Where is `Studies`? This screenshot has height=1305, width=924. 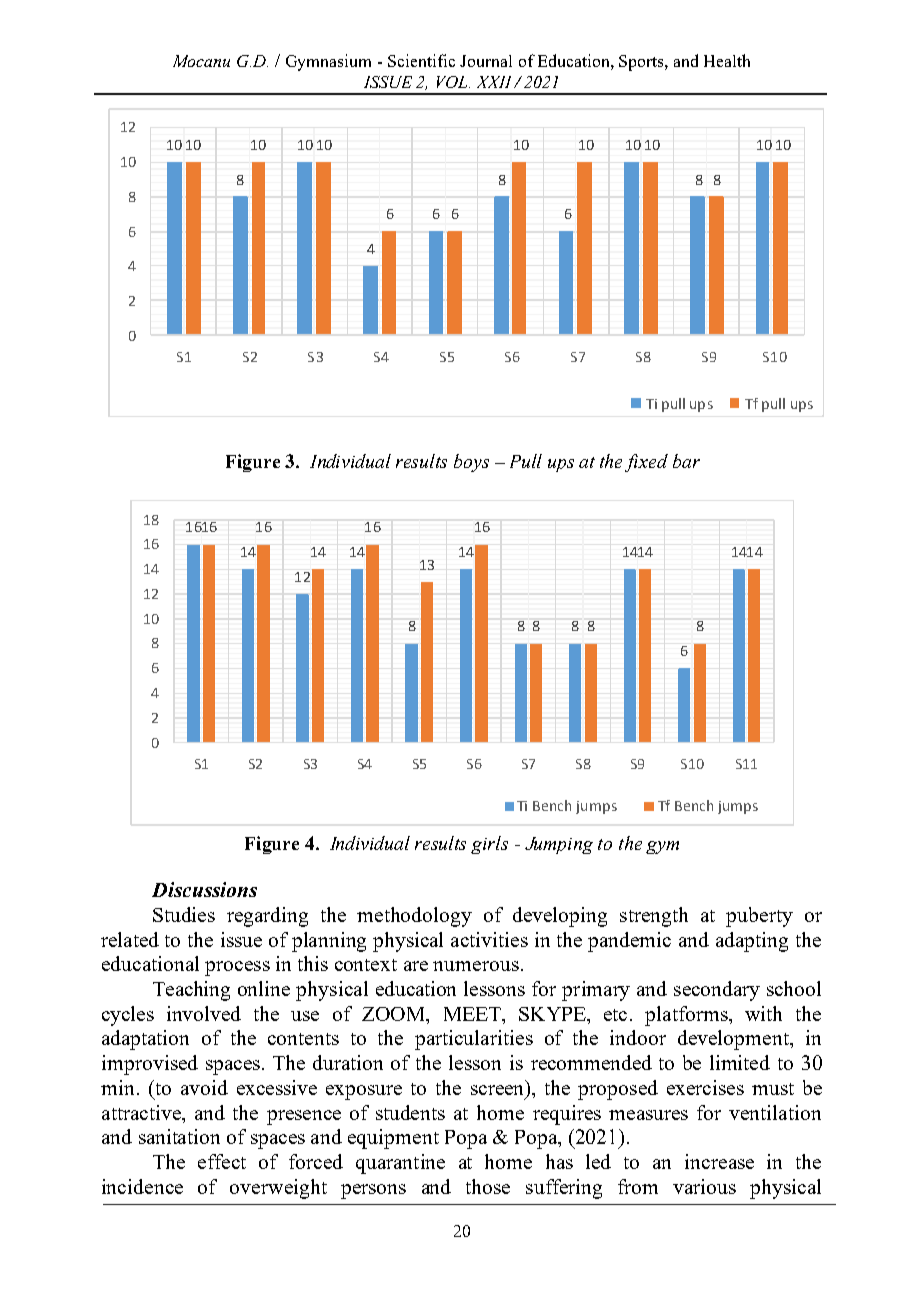
Studies is located at coordinates (184, 914).
